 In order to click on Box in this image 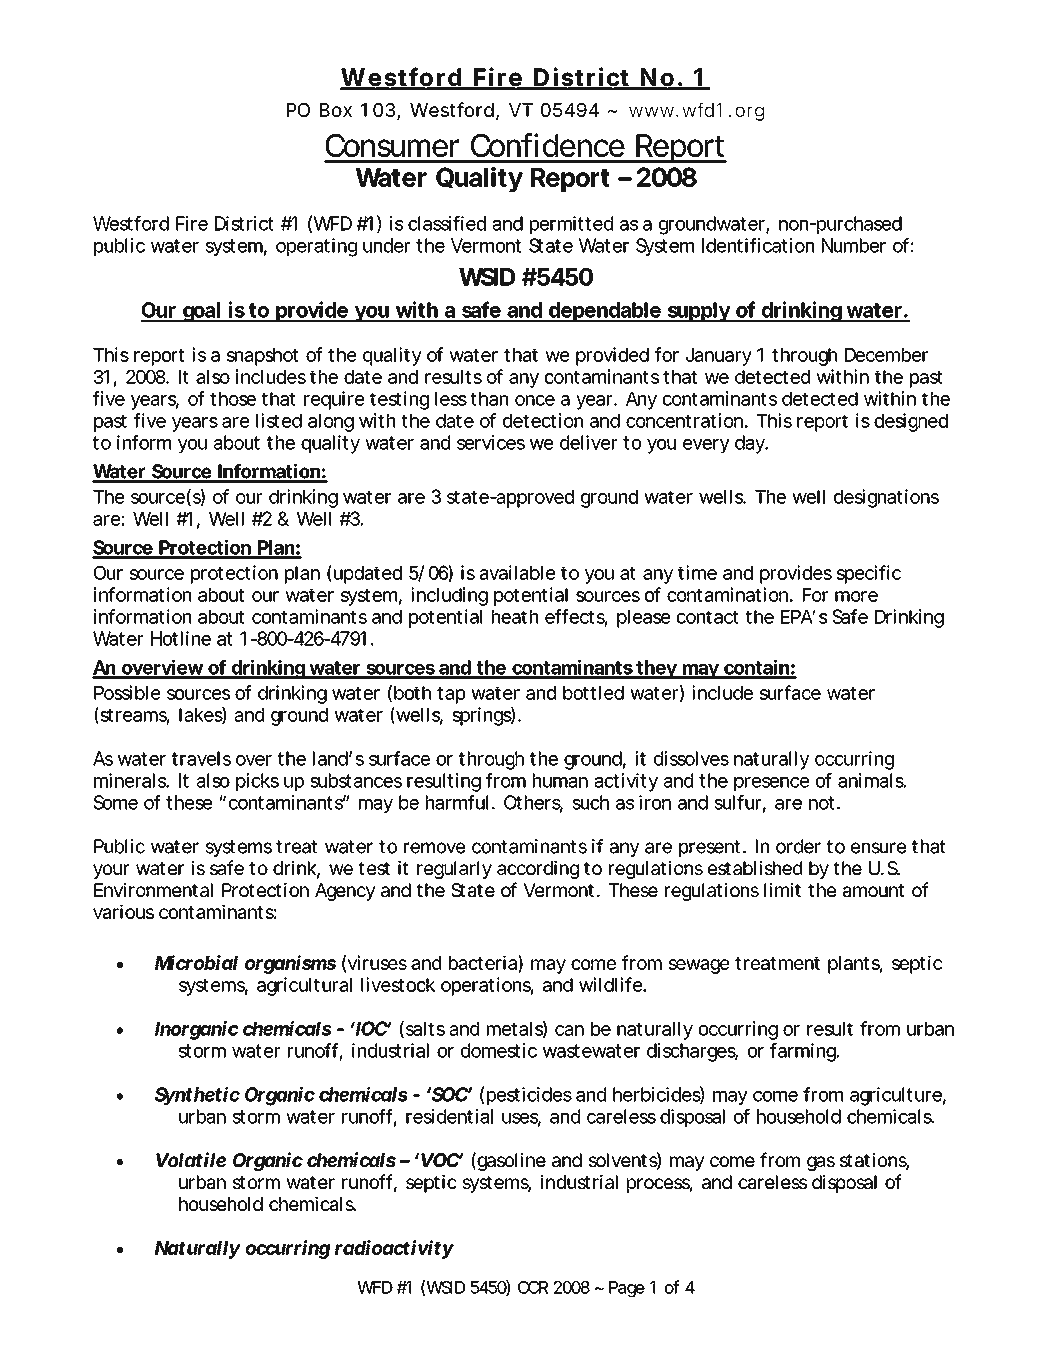, I will do `click(336, 110)`.
